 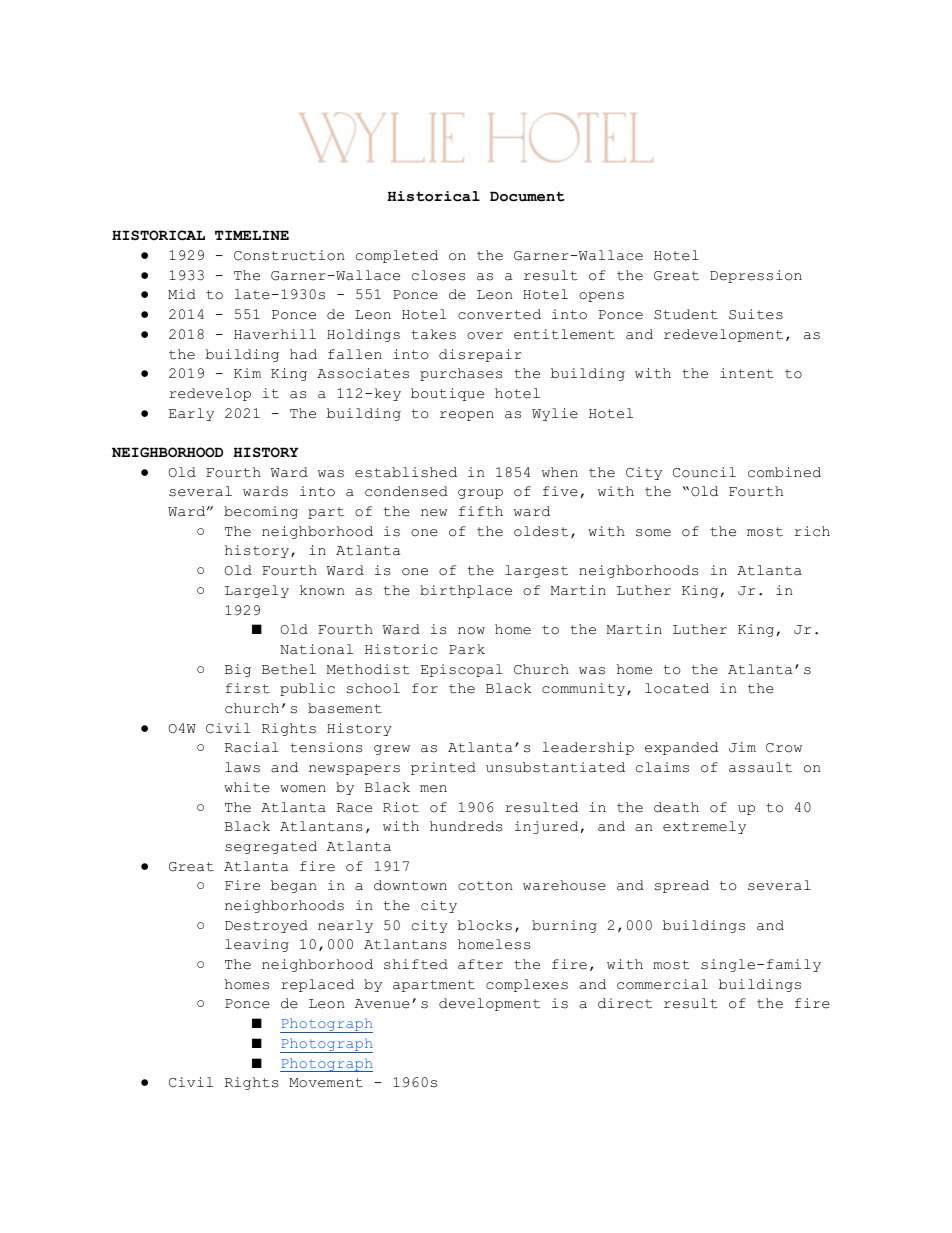 What do you see at coordinates (271, 847) in the page?
I see `segregated` at bounding box center [271, 847].
